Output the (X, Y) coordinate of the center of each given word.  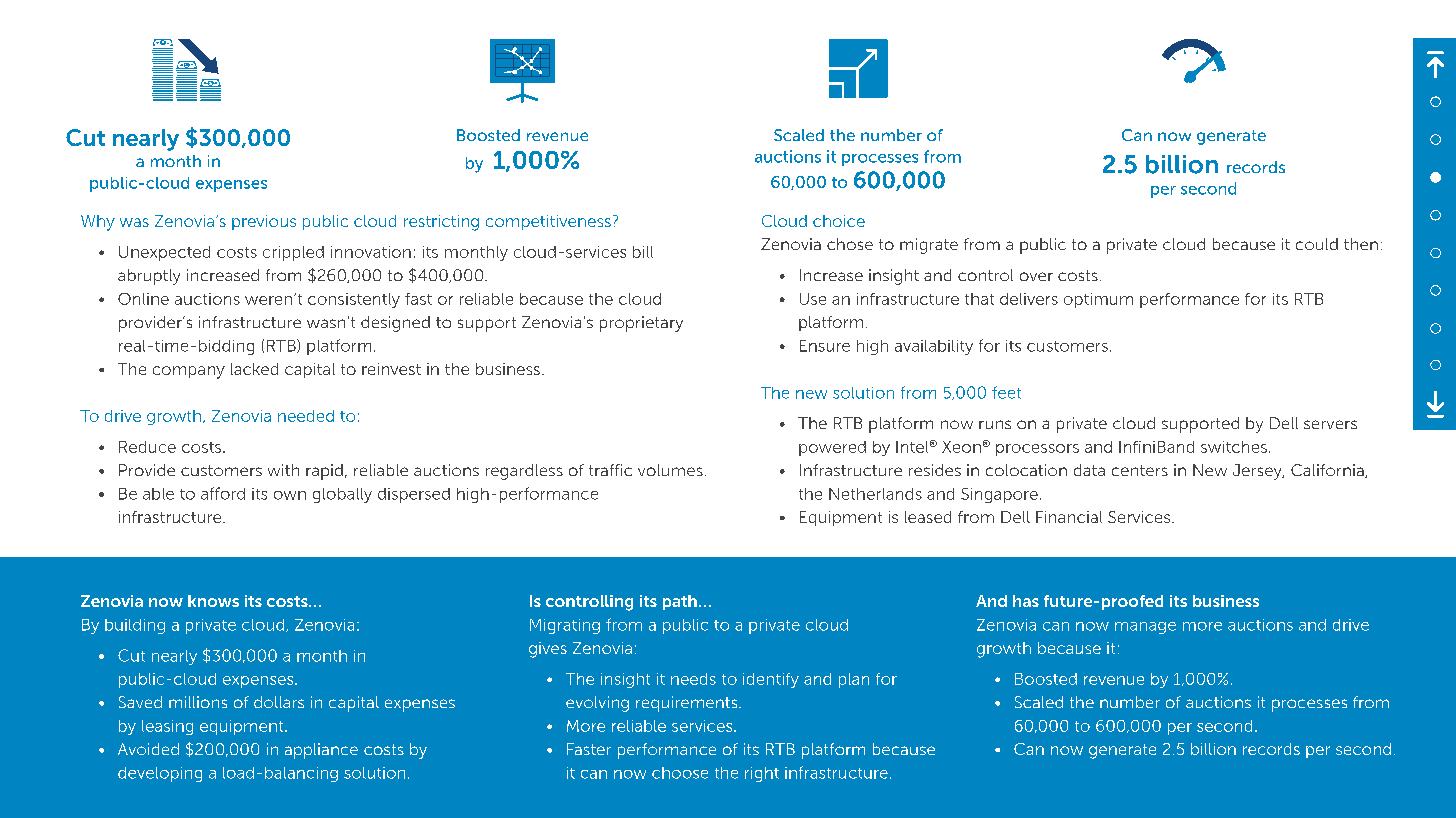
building (135, 626)
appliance (321, 751)
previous (264, 222)
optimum (1098, 300)
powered (832, 448)
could (1317, 244)
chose (850, 244)
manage (1145, 628)
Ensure (825, 346)
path (680, 602)
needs (693, 679)
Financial (1069, 517)
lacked (254, 369)
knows (213, 601)
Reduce (147, 447)
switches (1234, 447)
